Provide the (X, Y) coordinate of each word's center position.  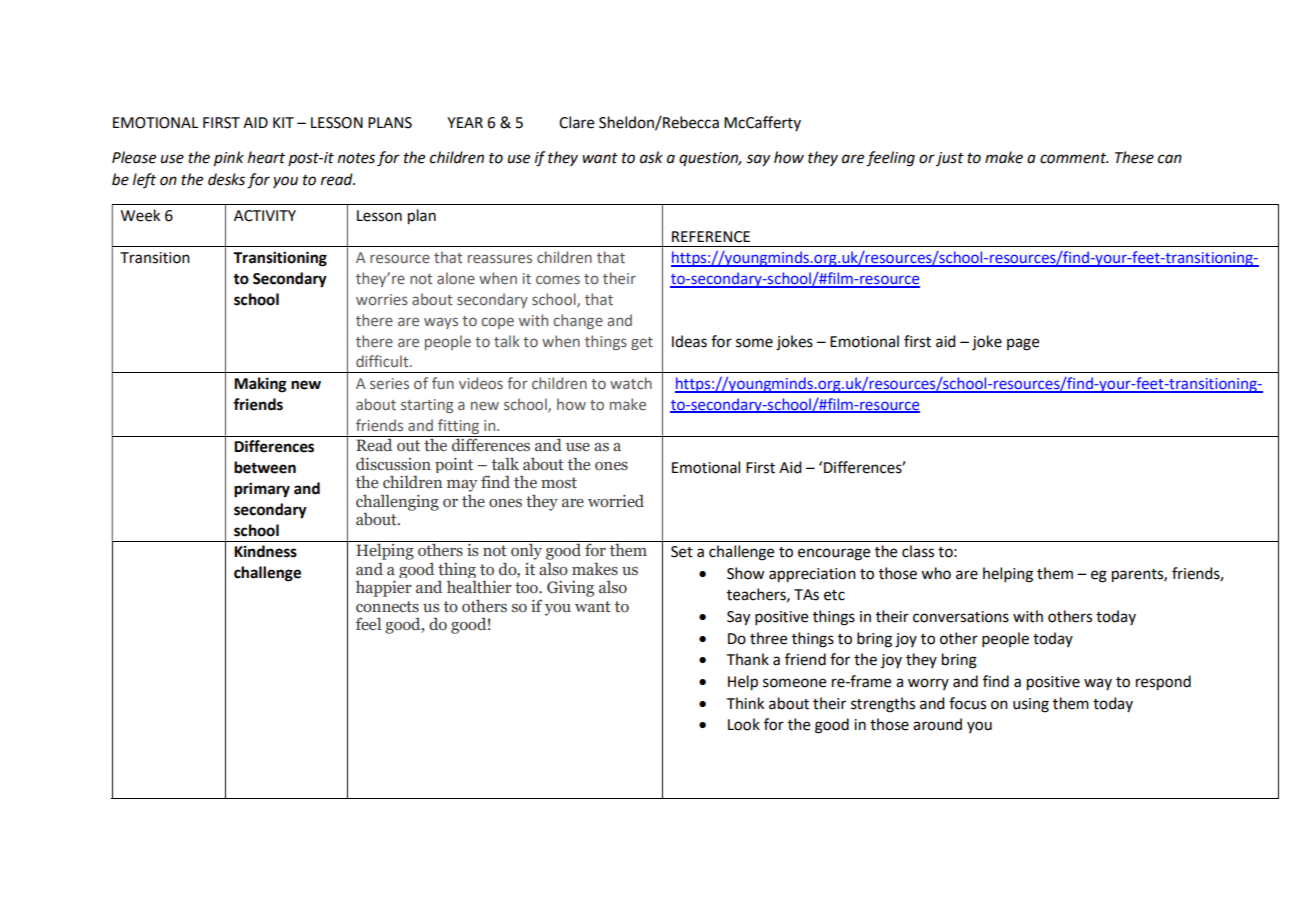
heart (266, 157)
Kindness (265, 551)
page (1023, 344)
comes (558, 279)
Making (260, 385)
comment (1074, 158)
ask (651, 157)
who (936, 573)
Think (745, 703)
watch (631, 383)
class (918, 551)
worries (382, 299)
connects (387, 607)
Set (682, 552)
